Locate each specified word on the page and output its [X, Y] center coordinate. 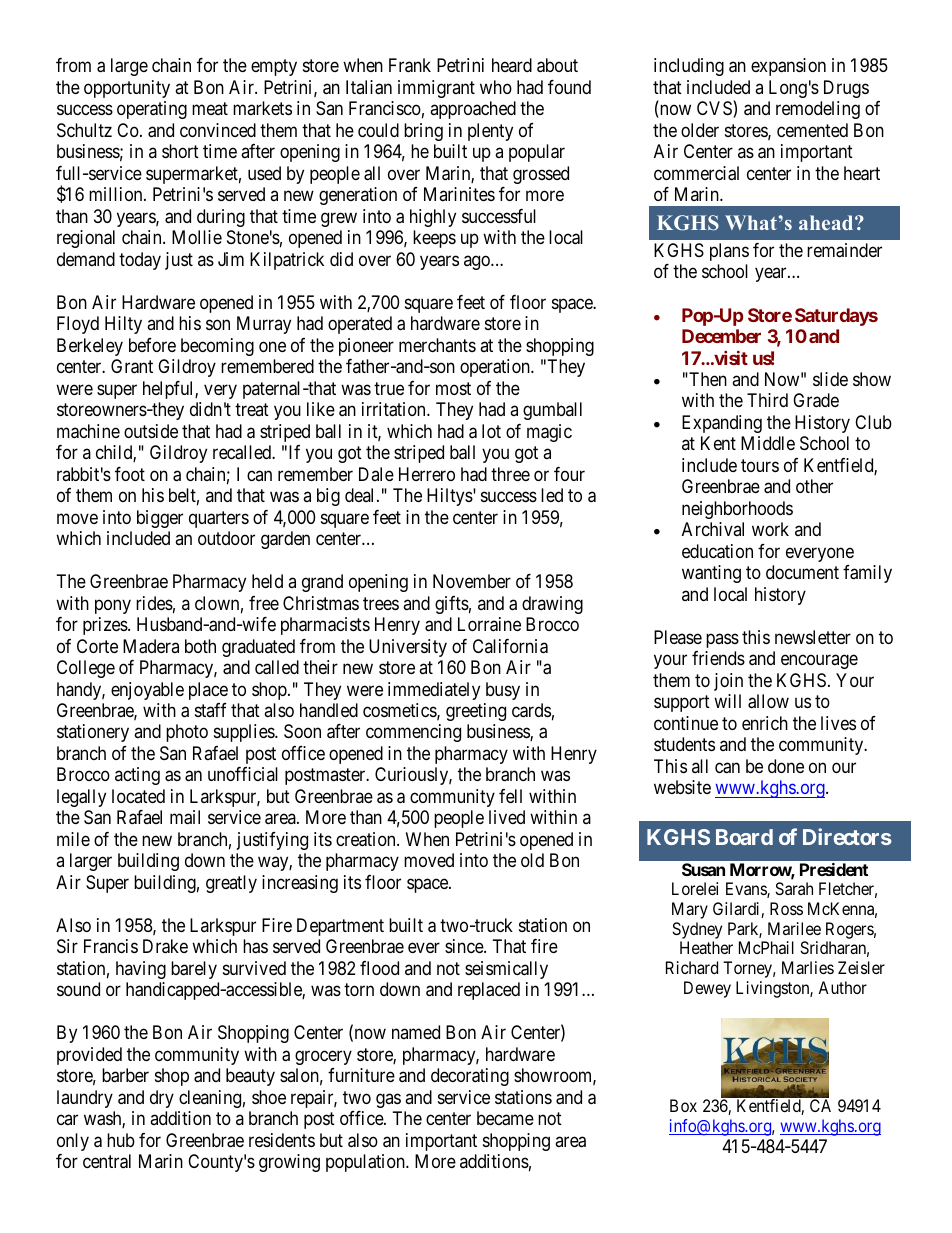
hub [121, 1140]
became [505, 1118]
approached [473, 110]
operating [152, 110]
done [786, 766]
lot [491, 431]
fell [510, 796]
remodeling [818, 110]
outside [151, 431]
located [138, 796]
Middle [768, 443]
